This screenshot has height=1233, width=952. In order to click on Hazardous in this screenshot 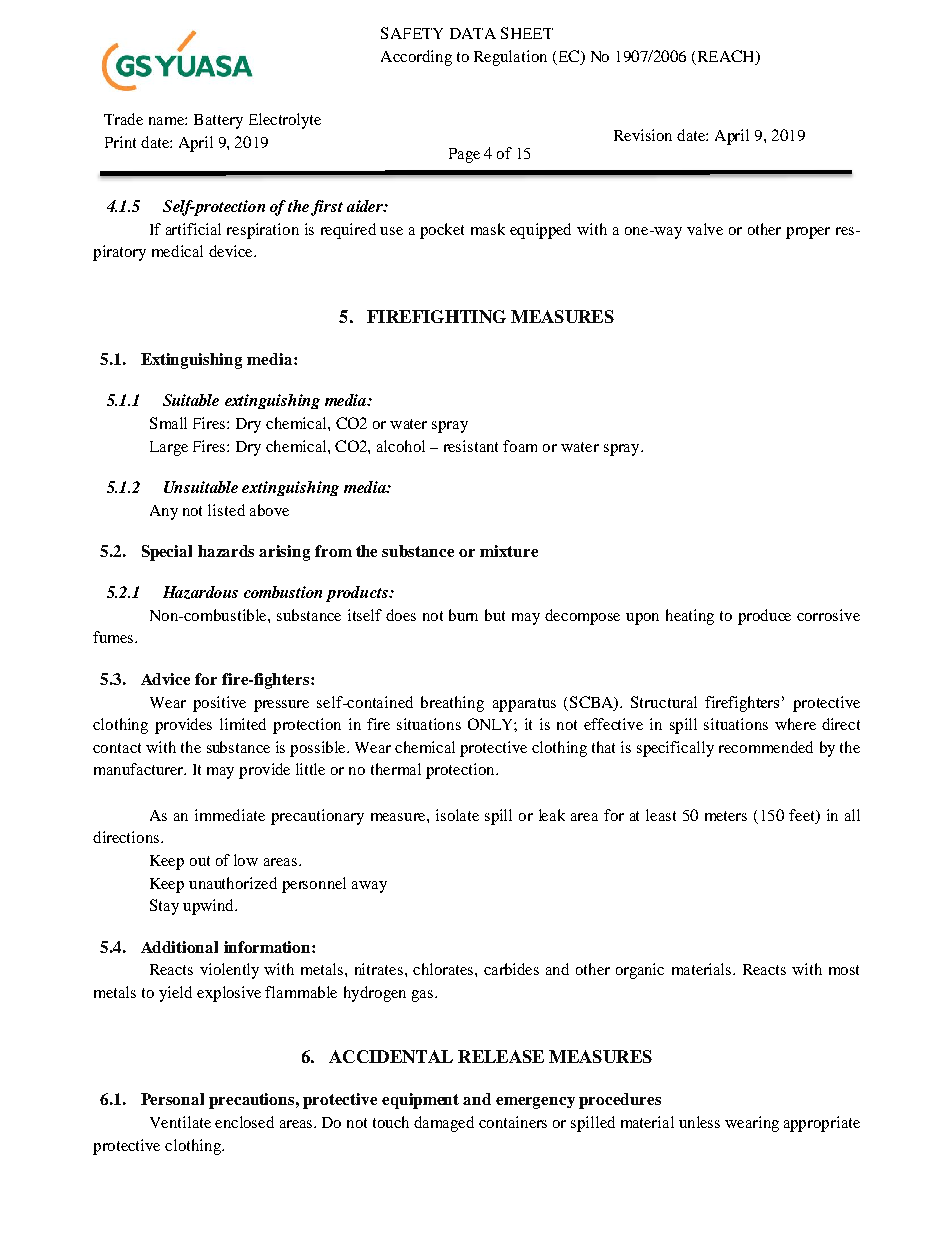, I will do `click(200, 592)`.
